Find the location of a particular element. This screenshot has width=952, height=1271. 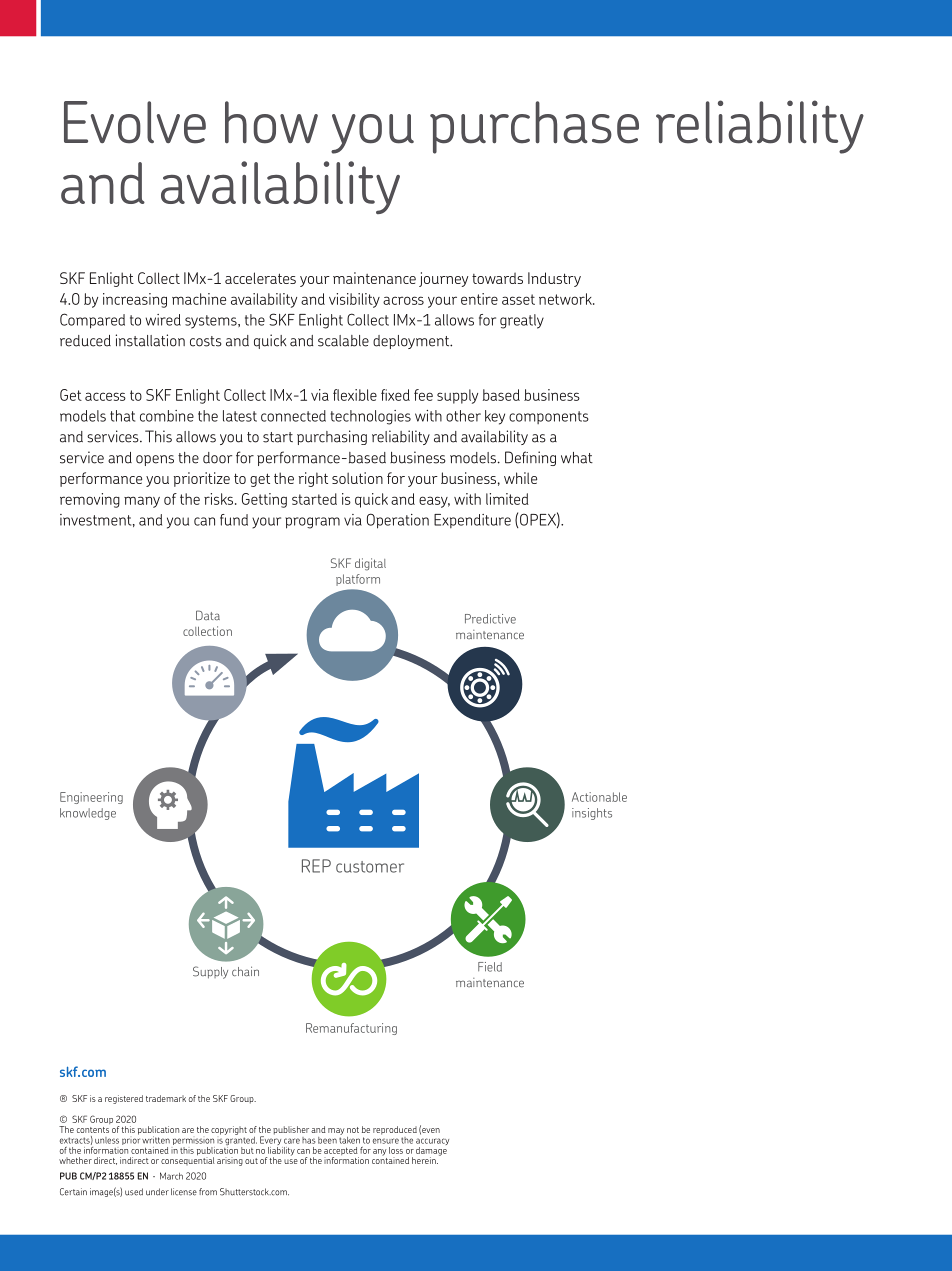

platform is located at coordinates (358, 580).
